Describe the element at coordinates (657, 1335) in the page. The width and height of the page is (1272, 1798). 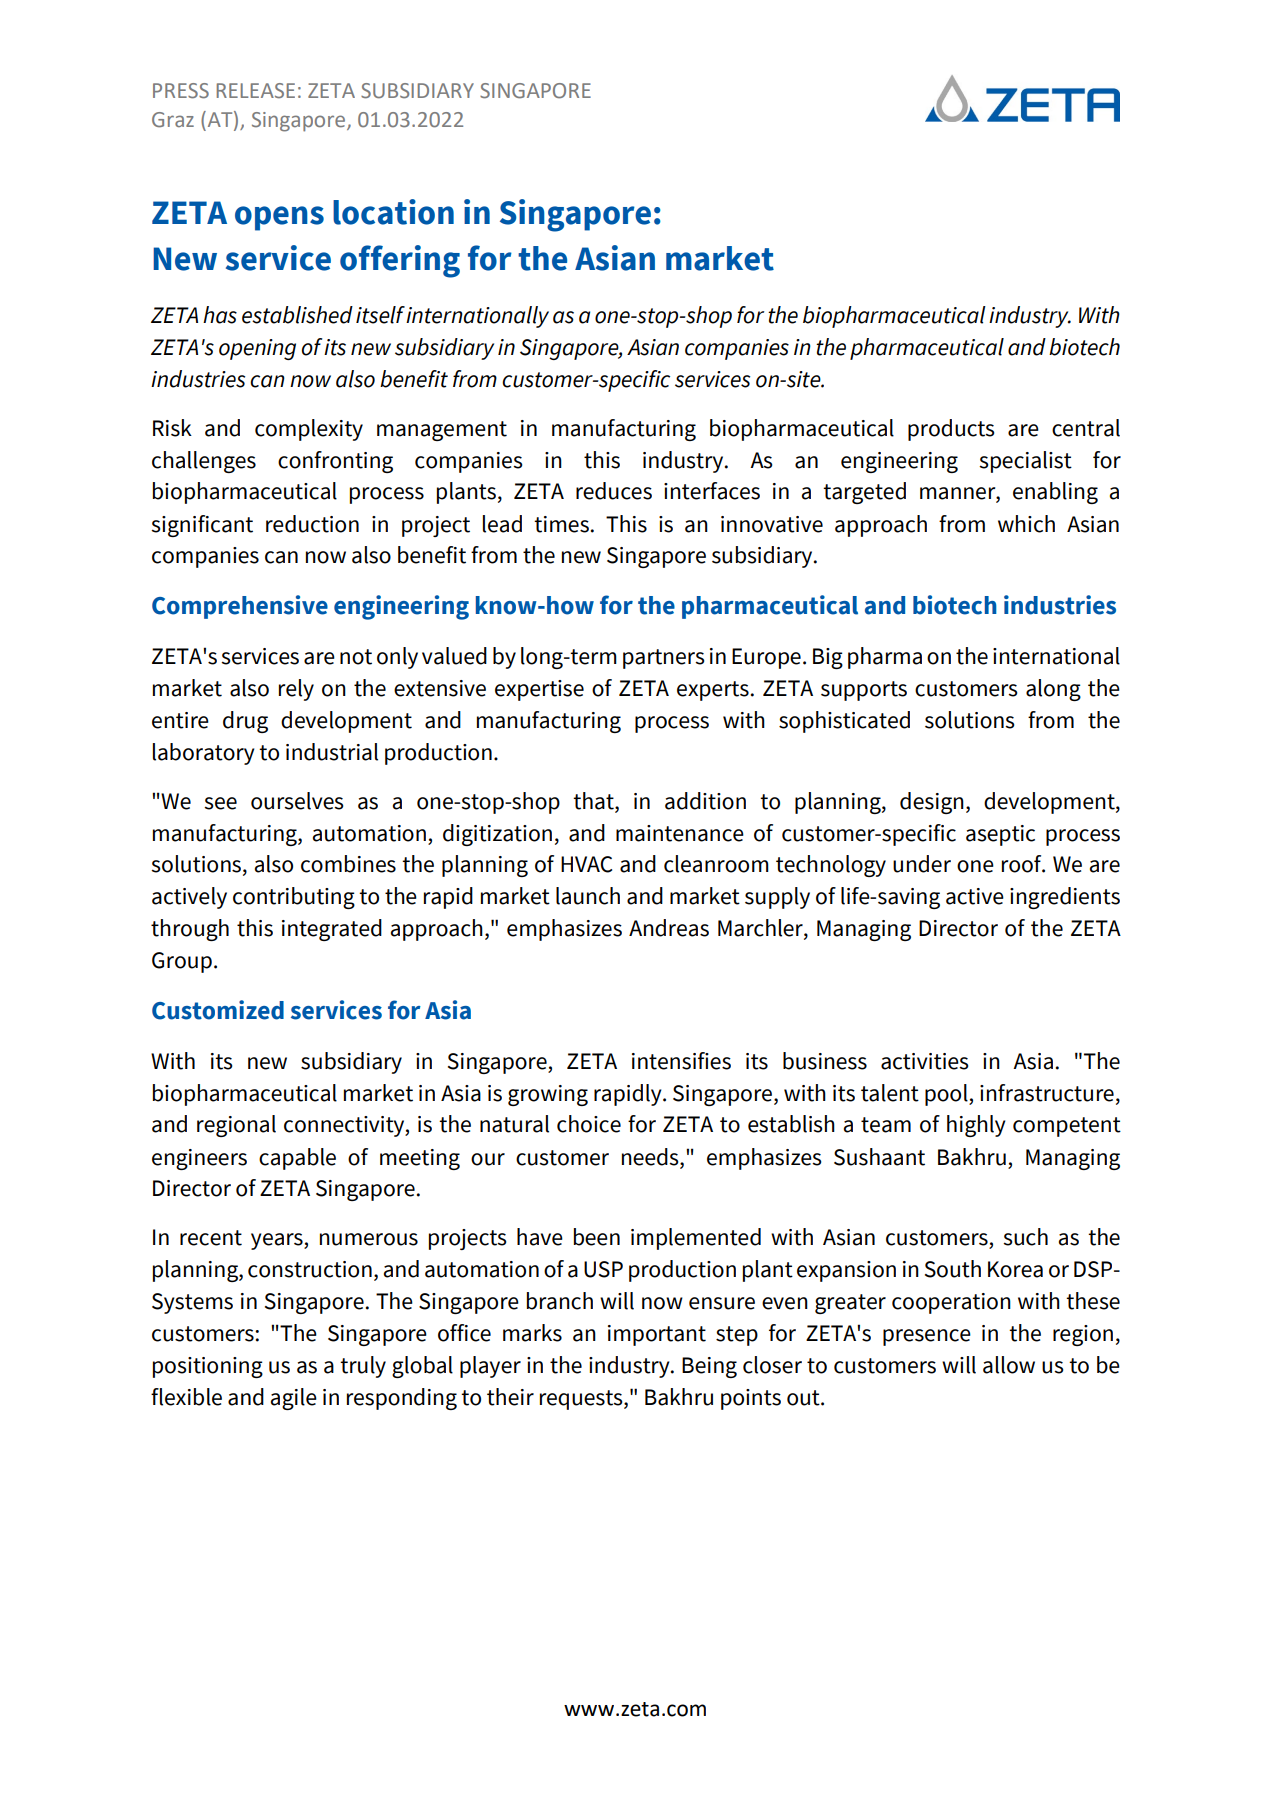
I see `important` at that location.
